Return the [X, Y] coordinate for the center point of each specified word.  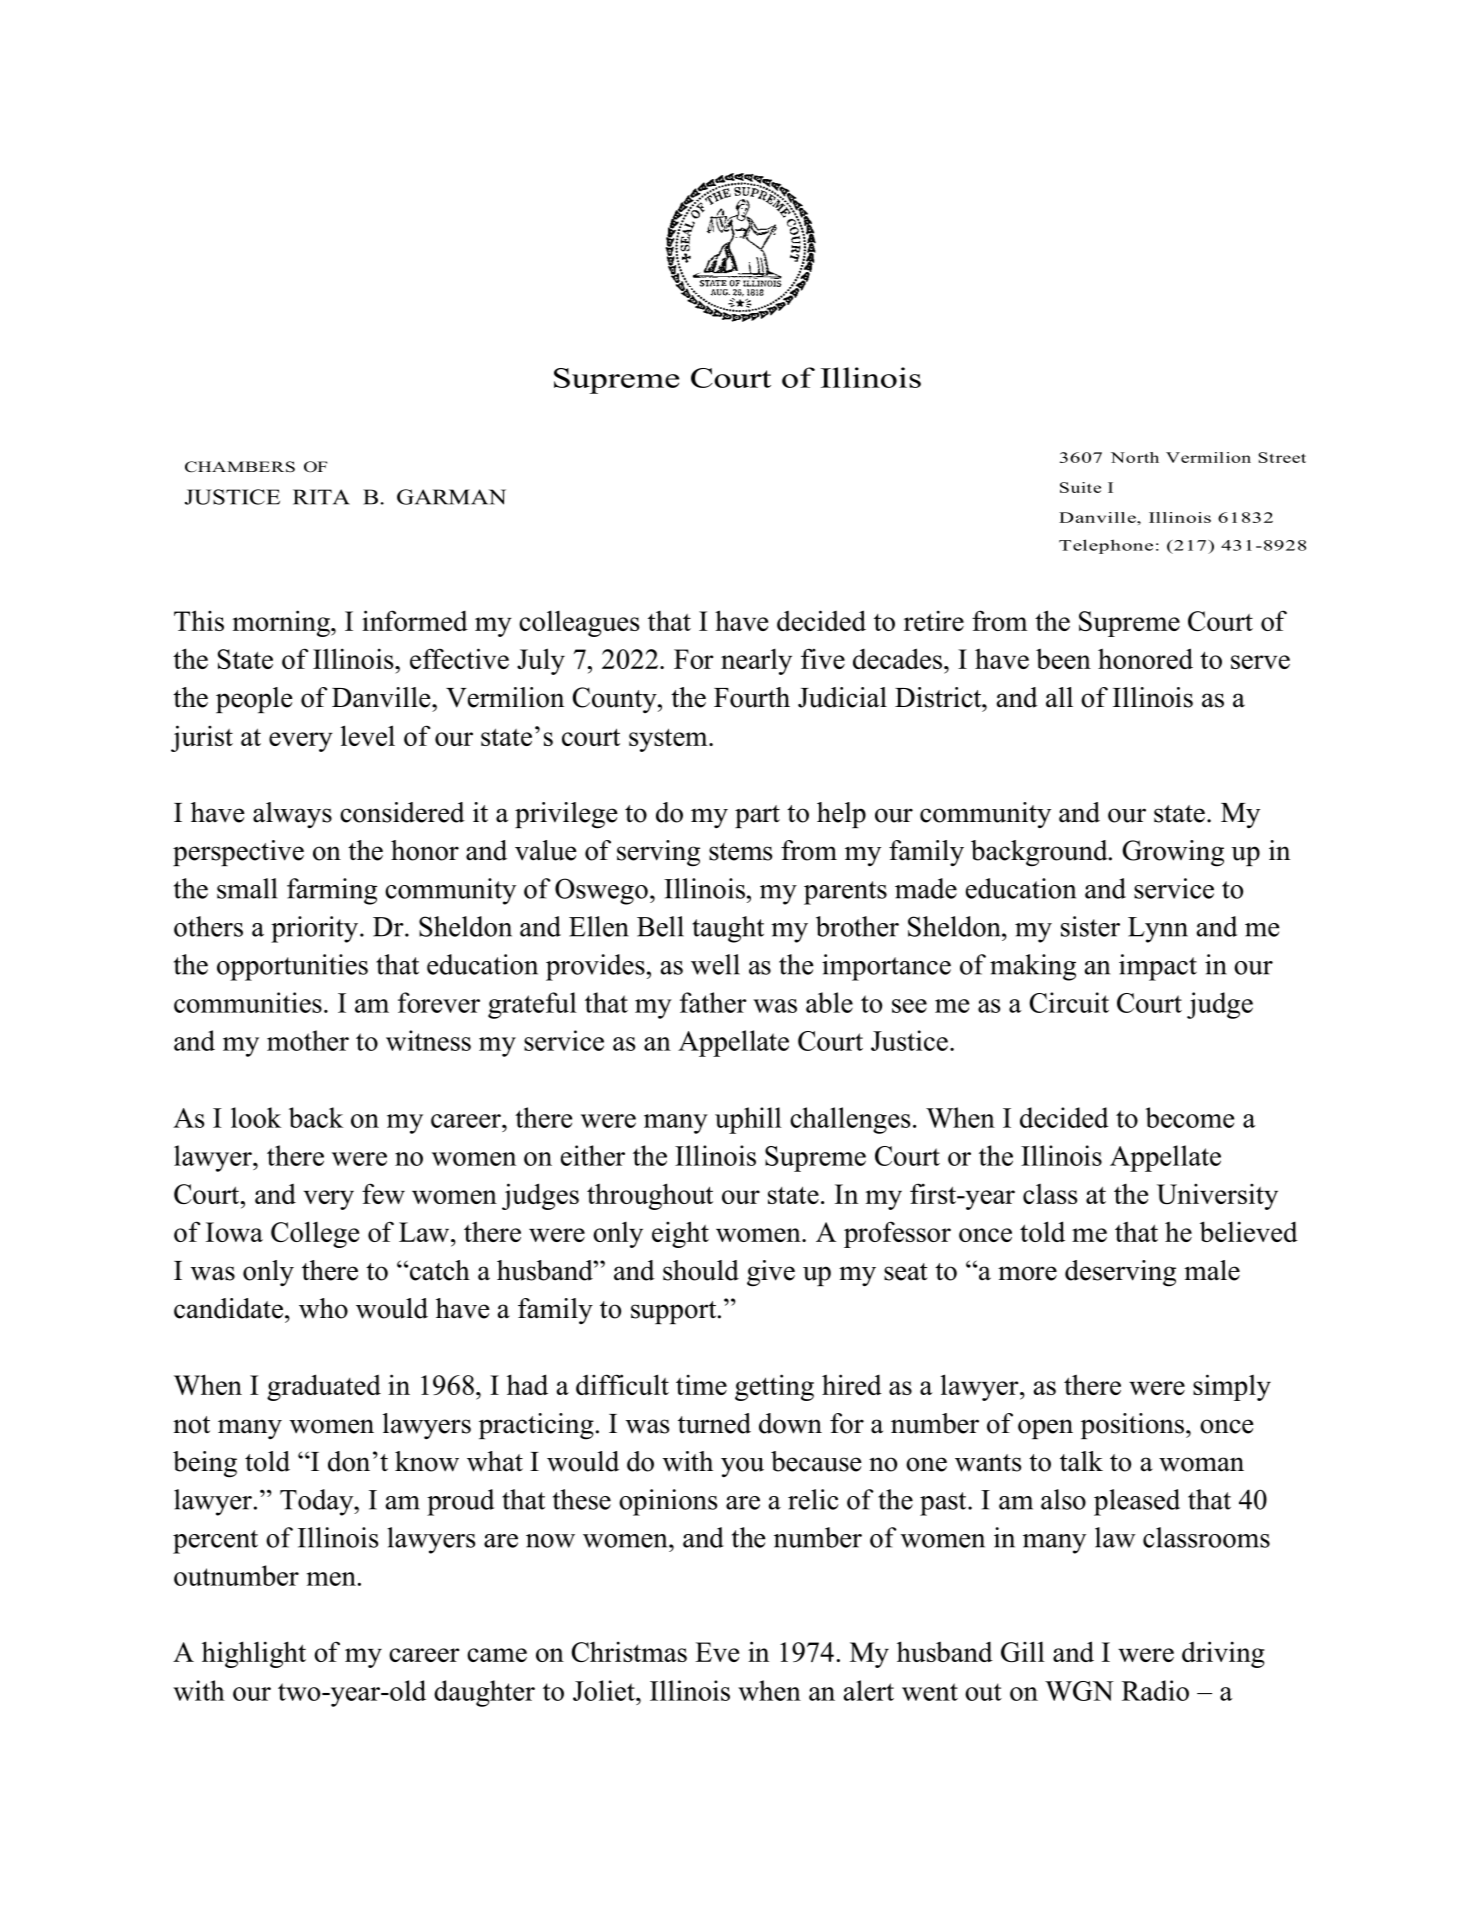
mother [308, 1040]
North [1135, 457]
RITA [321, 497]
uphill [748, 1120]
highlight [254, 1654]
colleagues [579, 623]
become [1189, 1117]
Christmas [629, 1651]
